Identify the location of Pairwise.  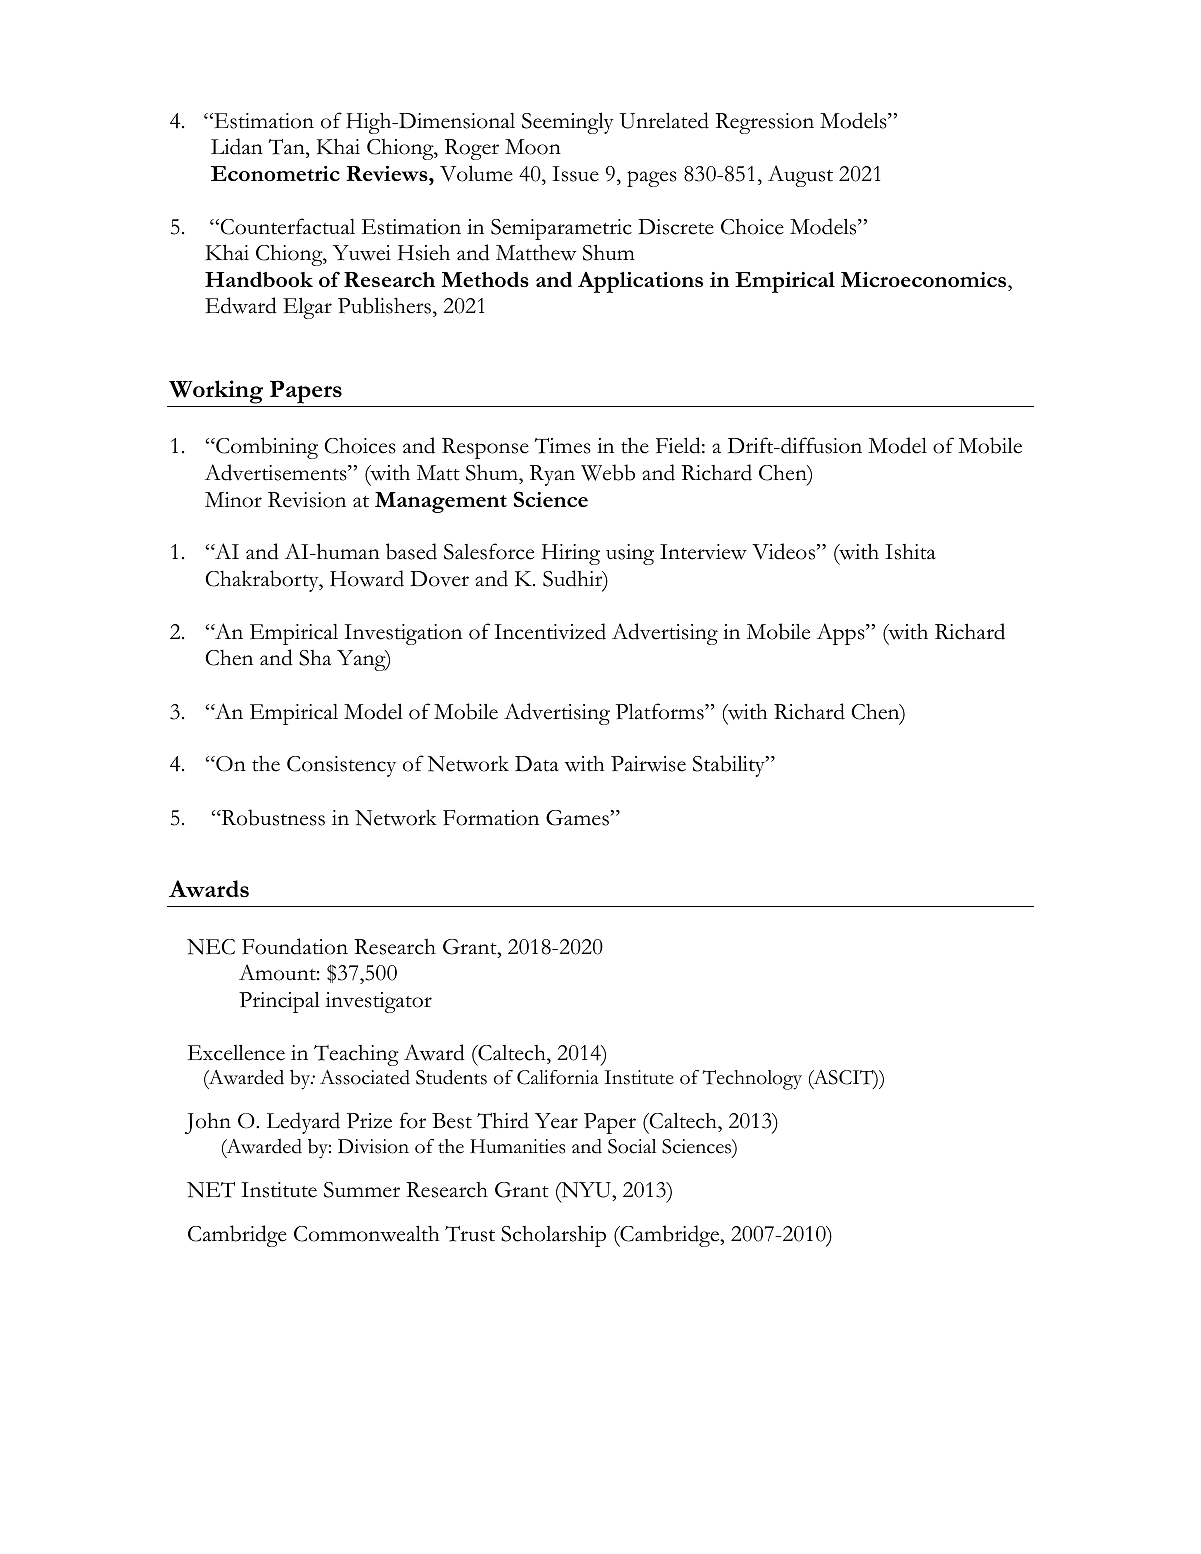
(648, 764).
